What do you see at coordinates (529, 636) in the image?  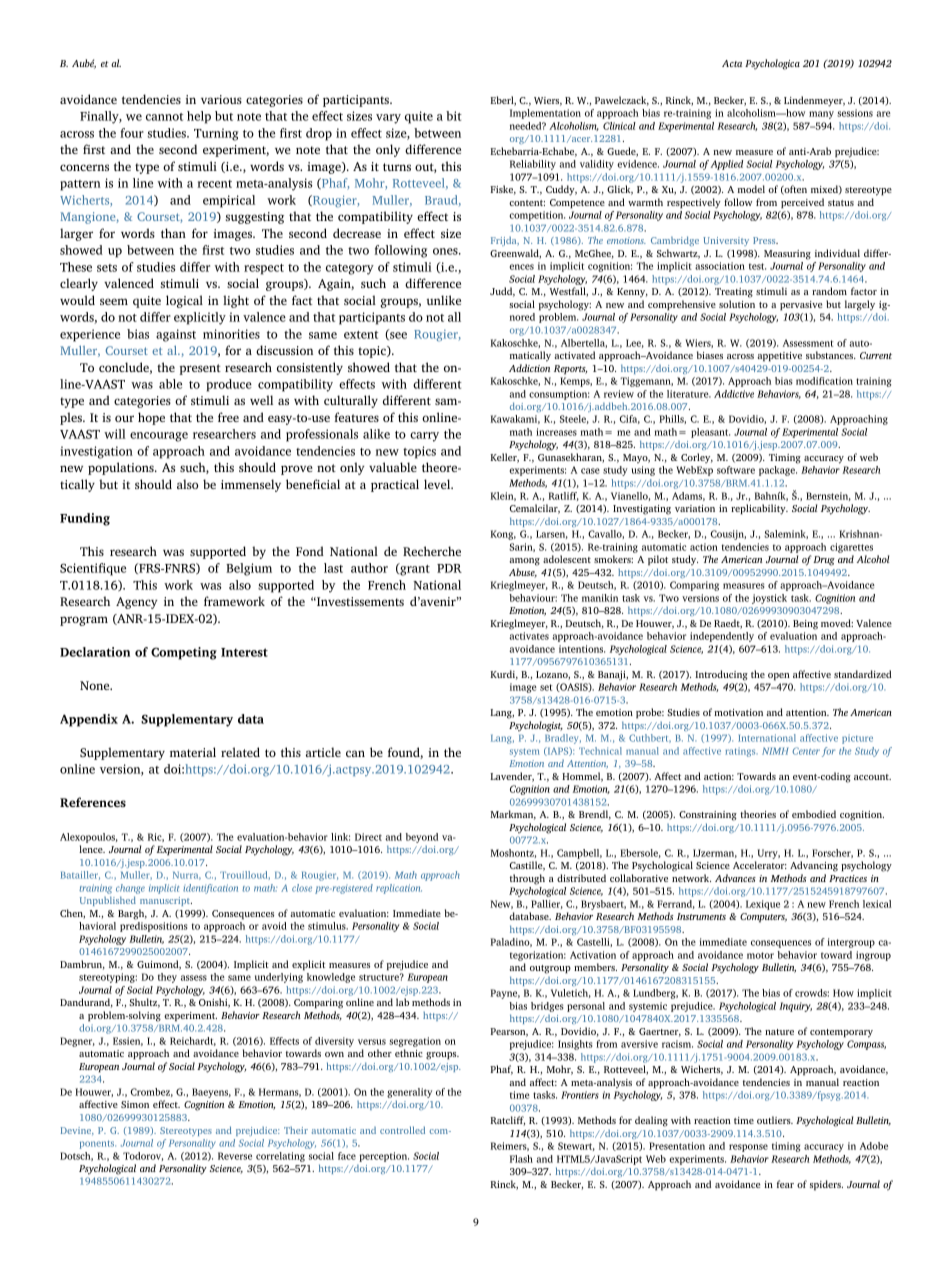 I see `activates` at bounding box center [529, 636].
